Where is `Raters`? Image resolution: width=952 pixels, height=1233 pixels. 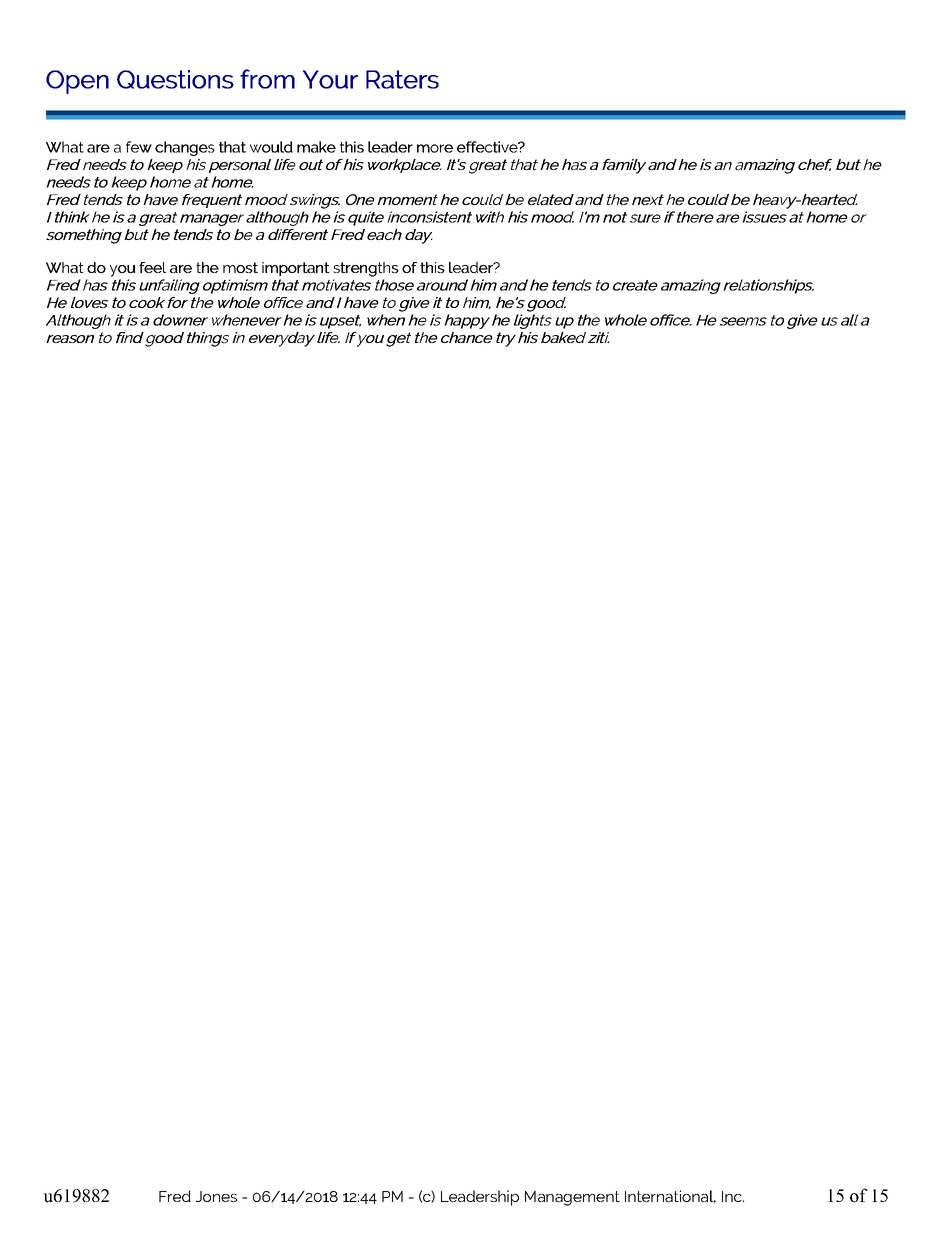
Raters is located at coordinates (402, 79).
